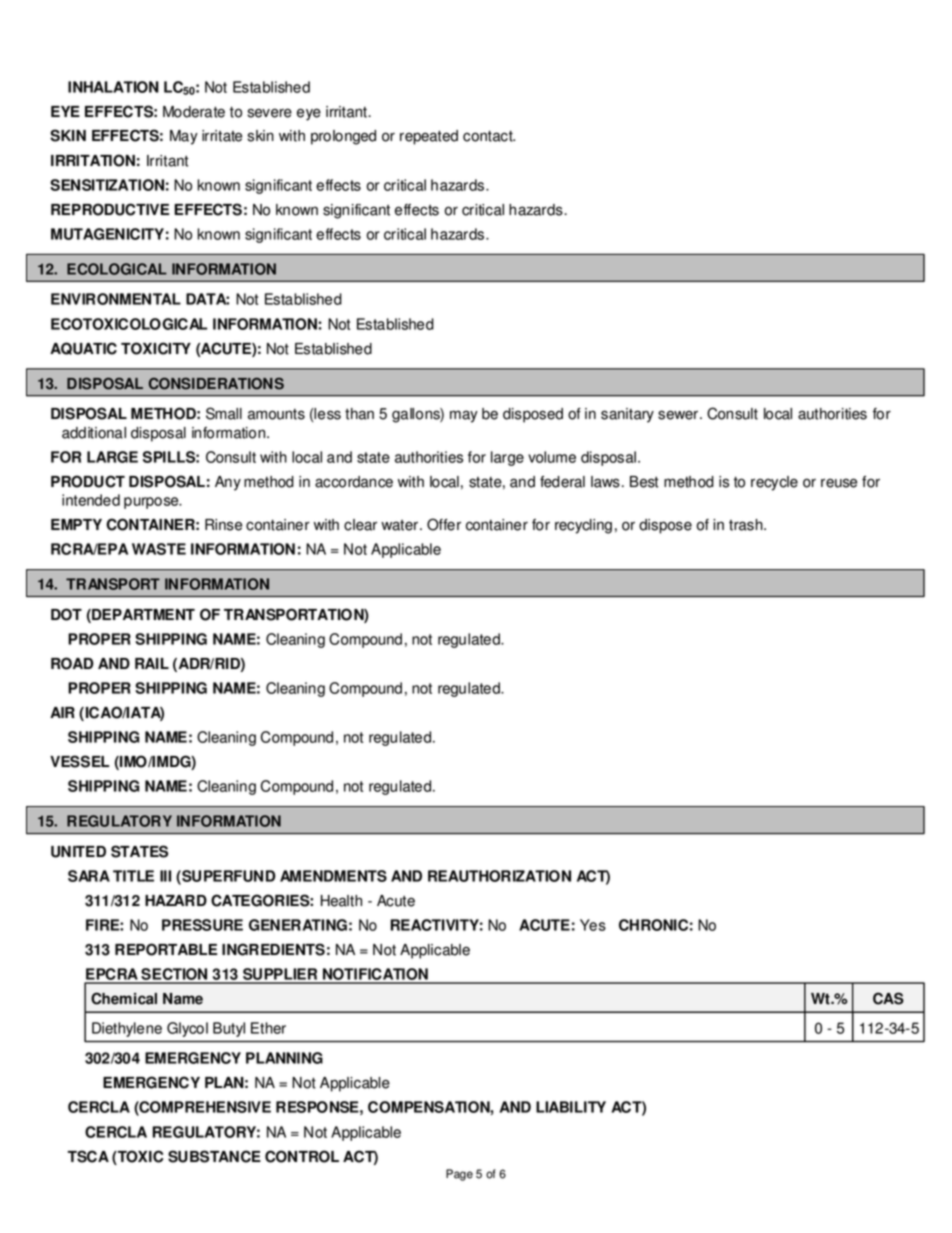 The height and width of the document is (1233, 952). Describe the element at coordinates (429, 137) in the document. I see `repeated` at that location.
